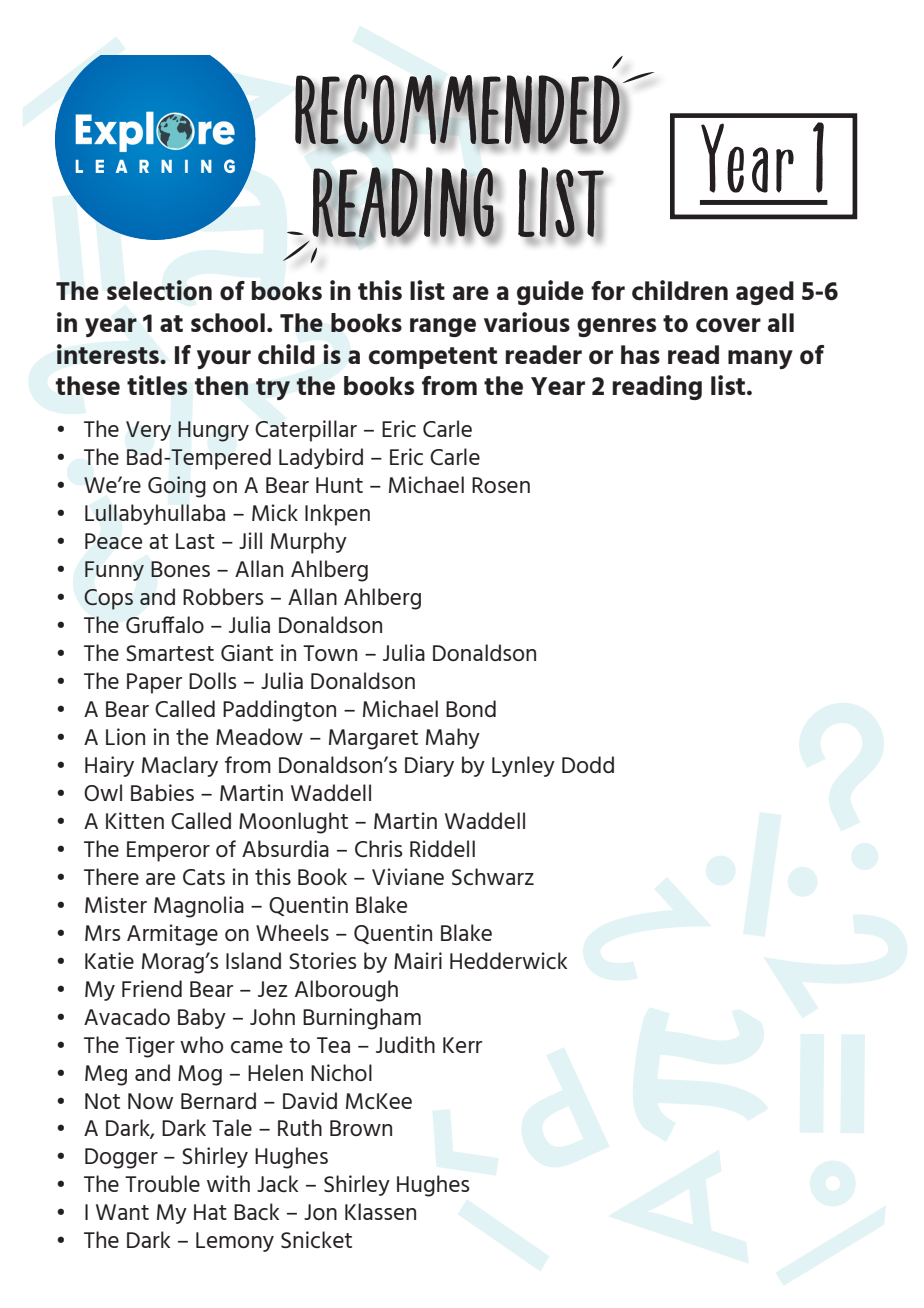 The width and height of the screenshot is (924, 1308). Describe the element at coordinates (320, 1212) in the screenshot. I see `Jon` at that location.
